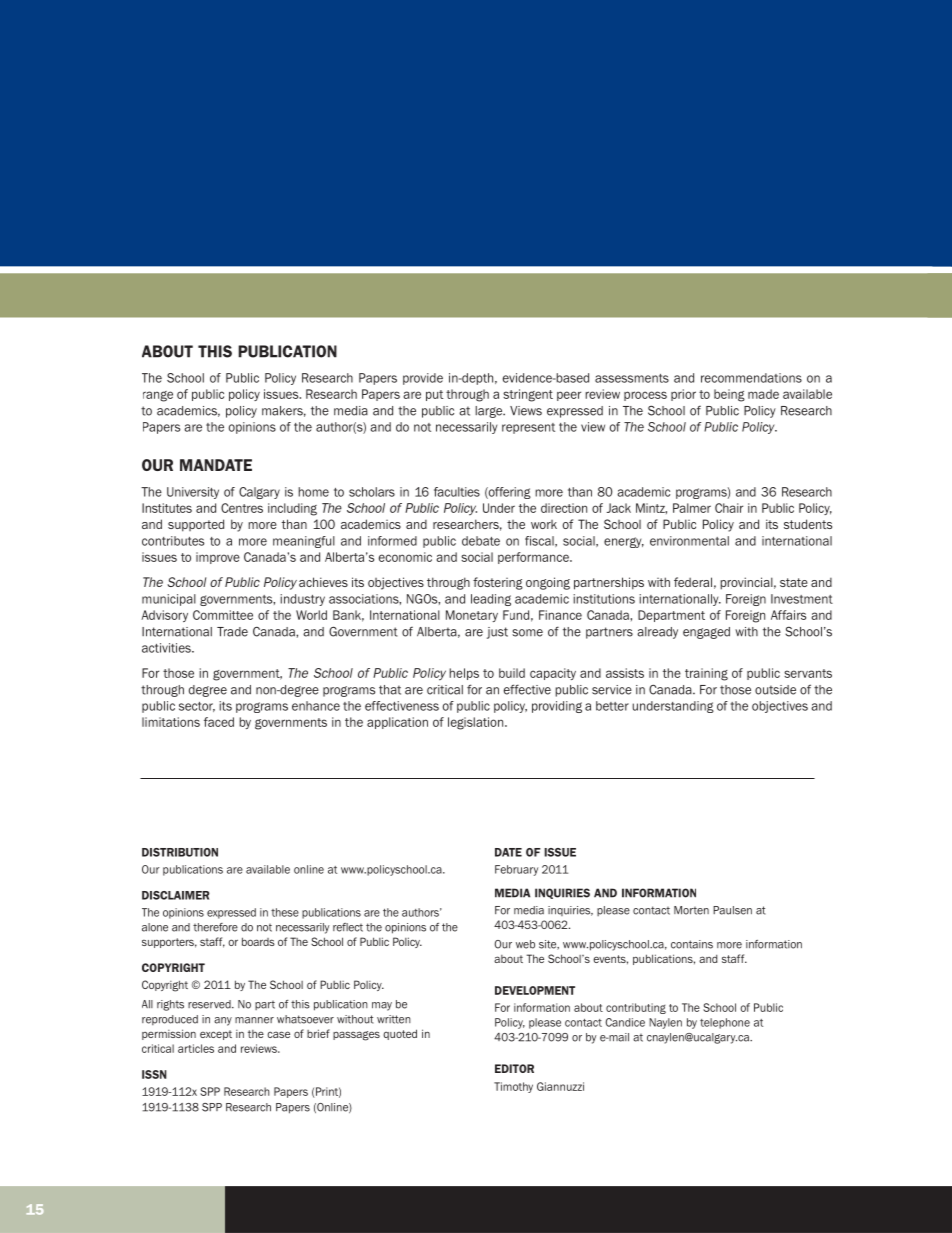 The height and width of the screenshot is (1233, 952). I want to click on February, so click(516, 870).
